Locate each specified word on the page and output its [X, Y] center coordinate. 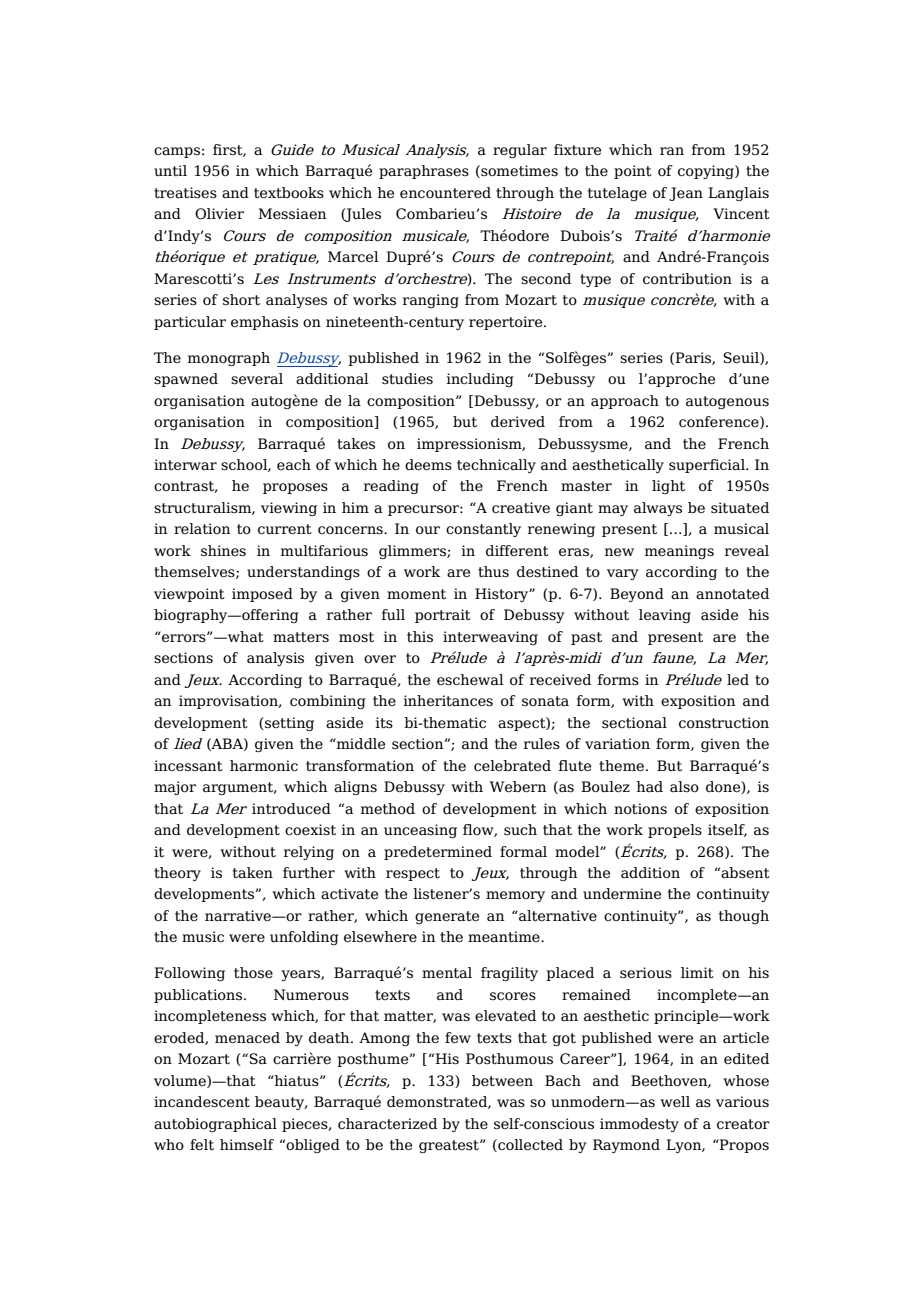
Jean [686, 194]
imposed [262, 595]
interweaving [490, 638]
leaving [665, 616]
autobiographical [215, 1125]
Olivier [219, 214]
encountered [445, 193]
